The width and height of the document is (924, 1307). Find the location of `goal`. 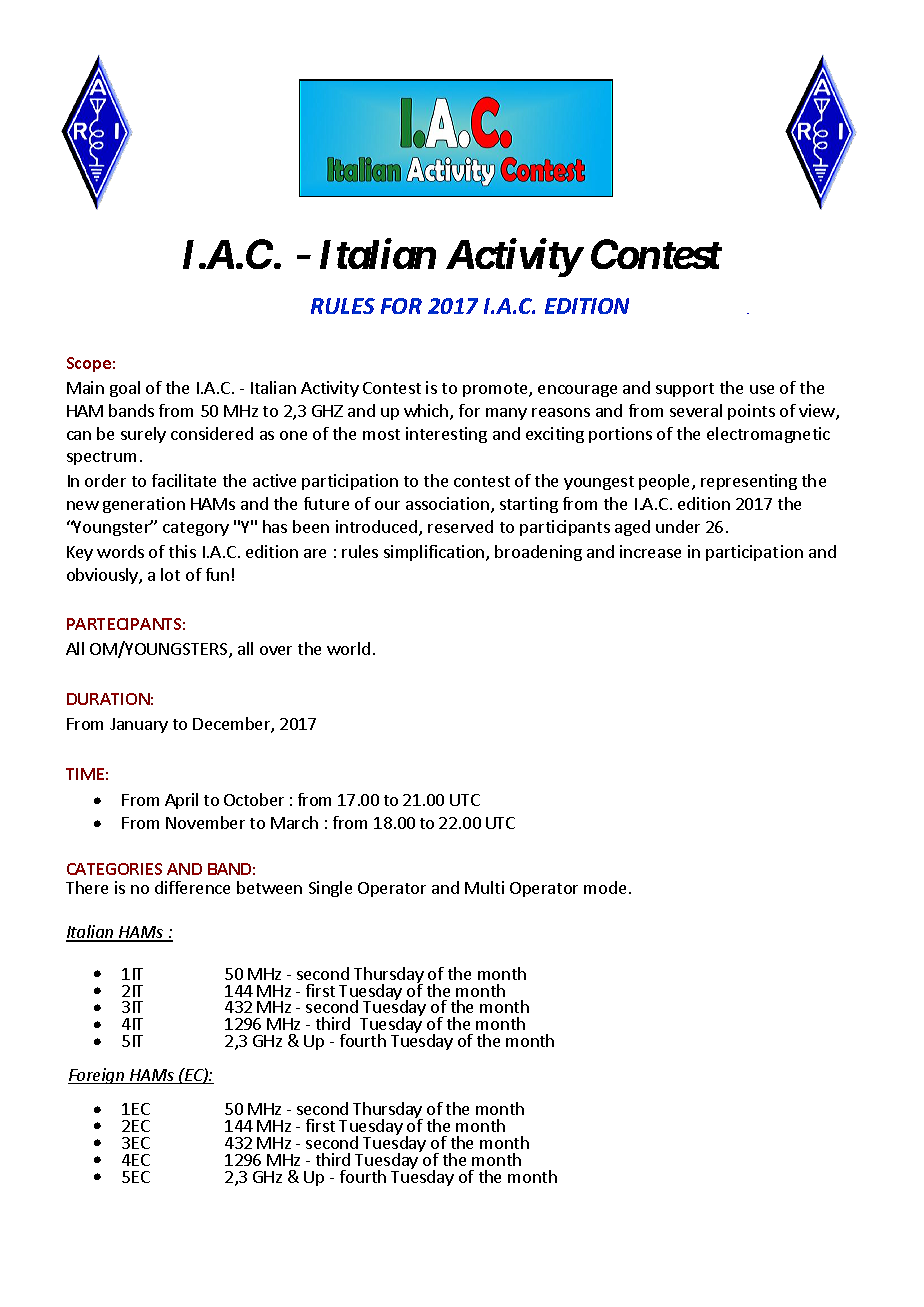

goal is located at coordinates (125, 389).
